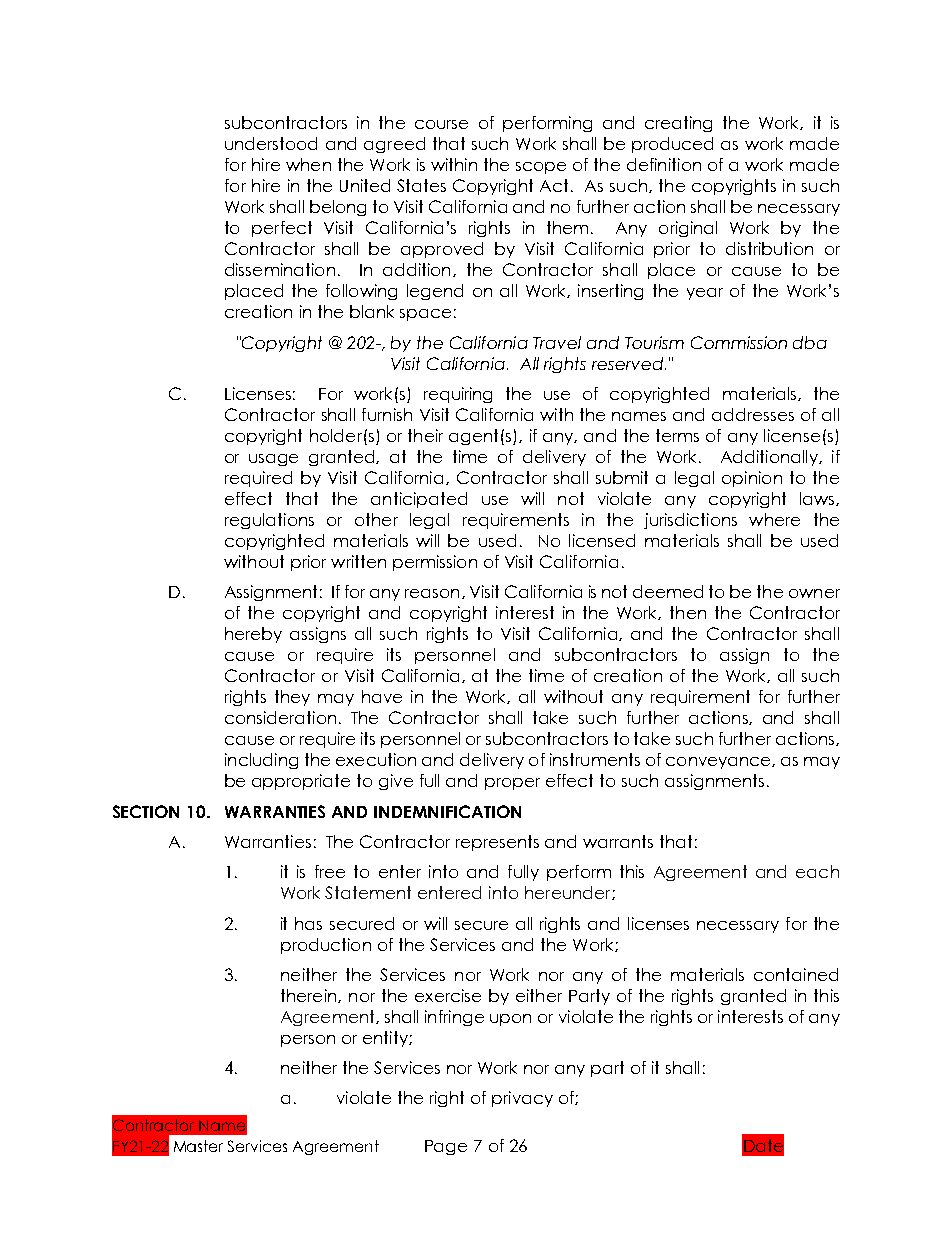 The width and height of the page is (952, 1233). Describe the element at coordinates (198, 1146) in the page. I see `Master` at that location.
